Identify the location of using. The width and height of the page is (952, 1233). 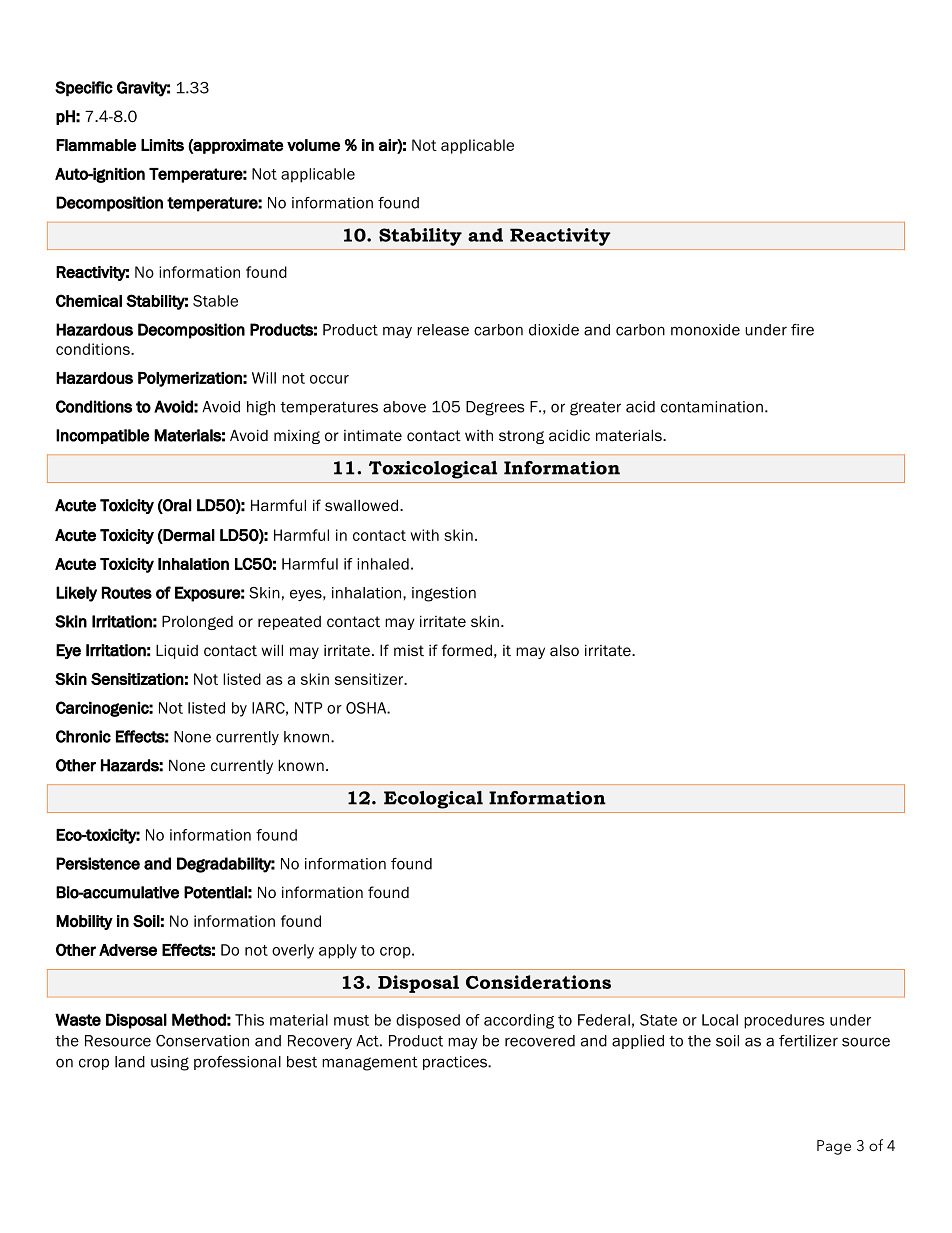
(170, 1063).
